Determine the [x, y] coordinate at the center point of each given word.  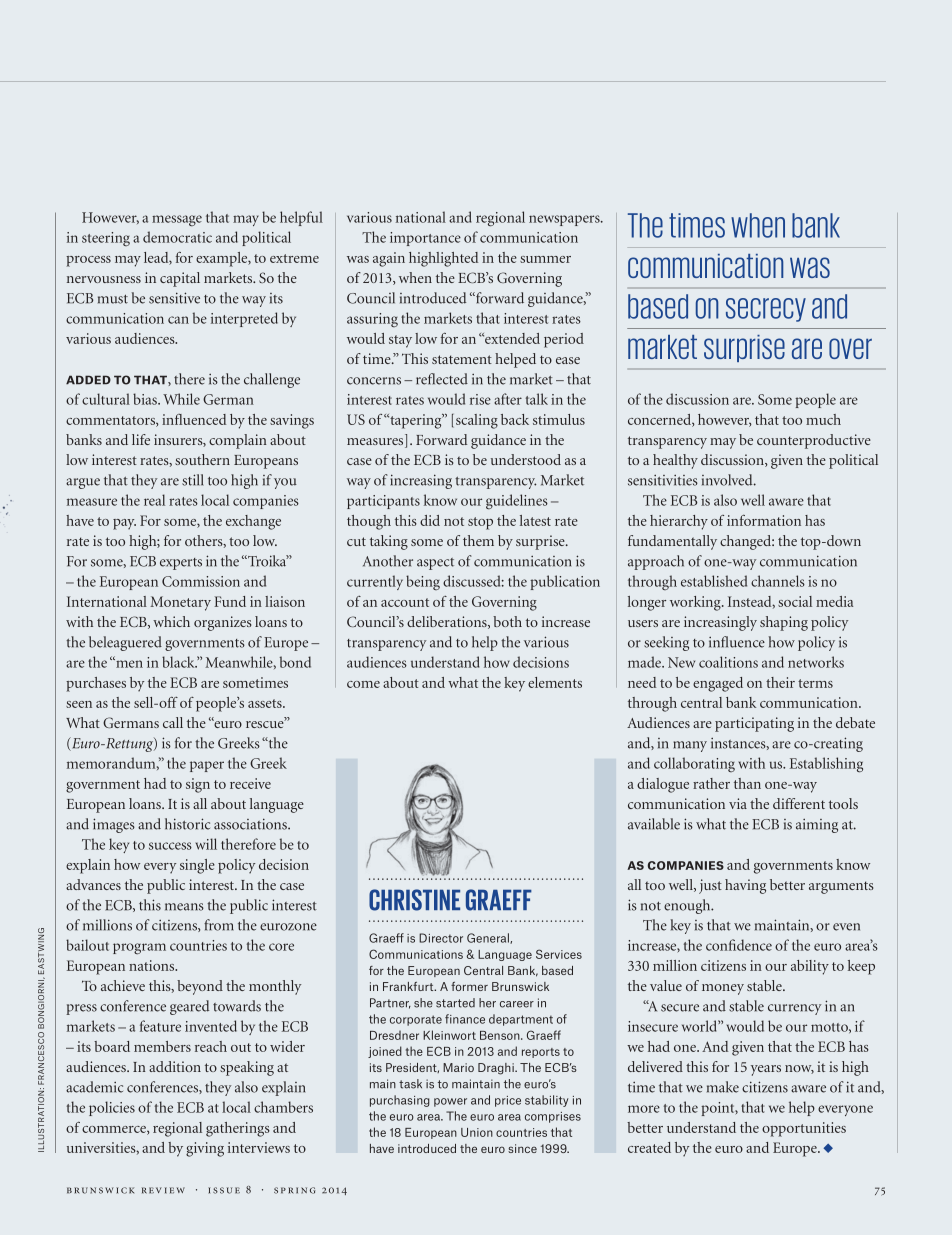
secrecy [766, 310]
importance [425, 239]
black [179, 662]
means [184, 907]
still [193, 480]
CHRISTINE [414, 900]
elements [555, 682]
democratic [177, 237]
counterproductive [814, 441]
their [780, 682]
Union [477, 1132]
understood [526, 459]
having [745, 886]
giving [205, 1149]
